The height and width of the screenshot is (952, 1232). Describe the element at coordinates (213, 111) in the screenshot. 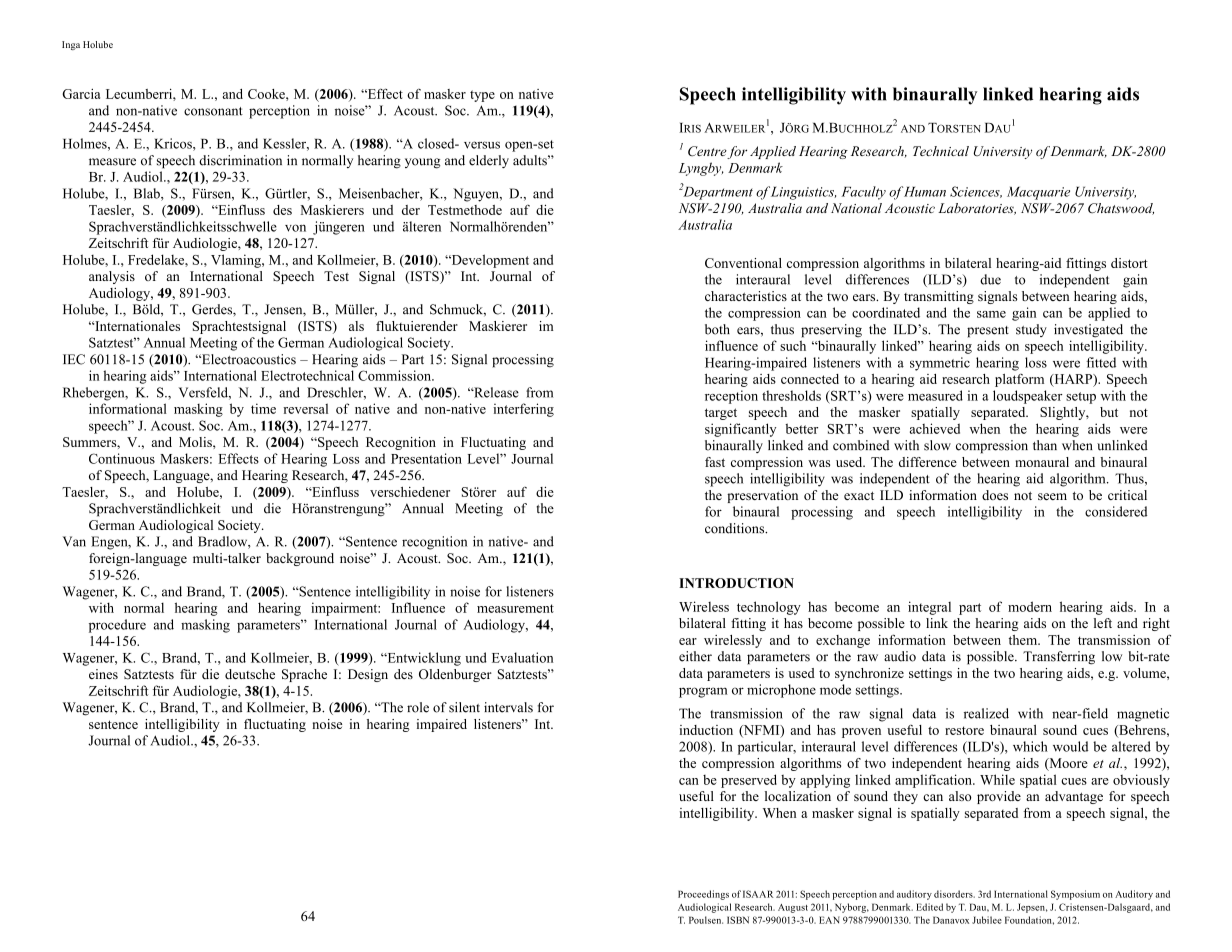

I see `consonant` at that location.
